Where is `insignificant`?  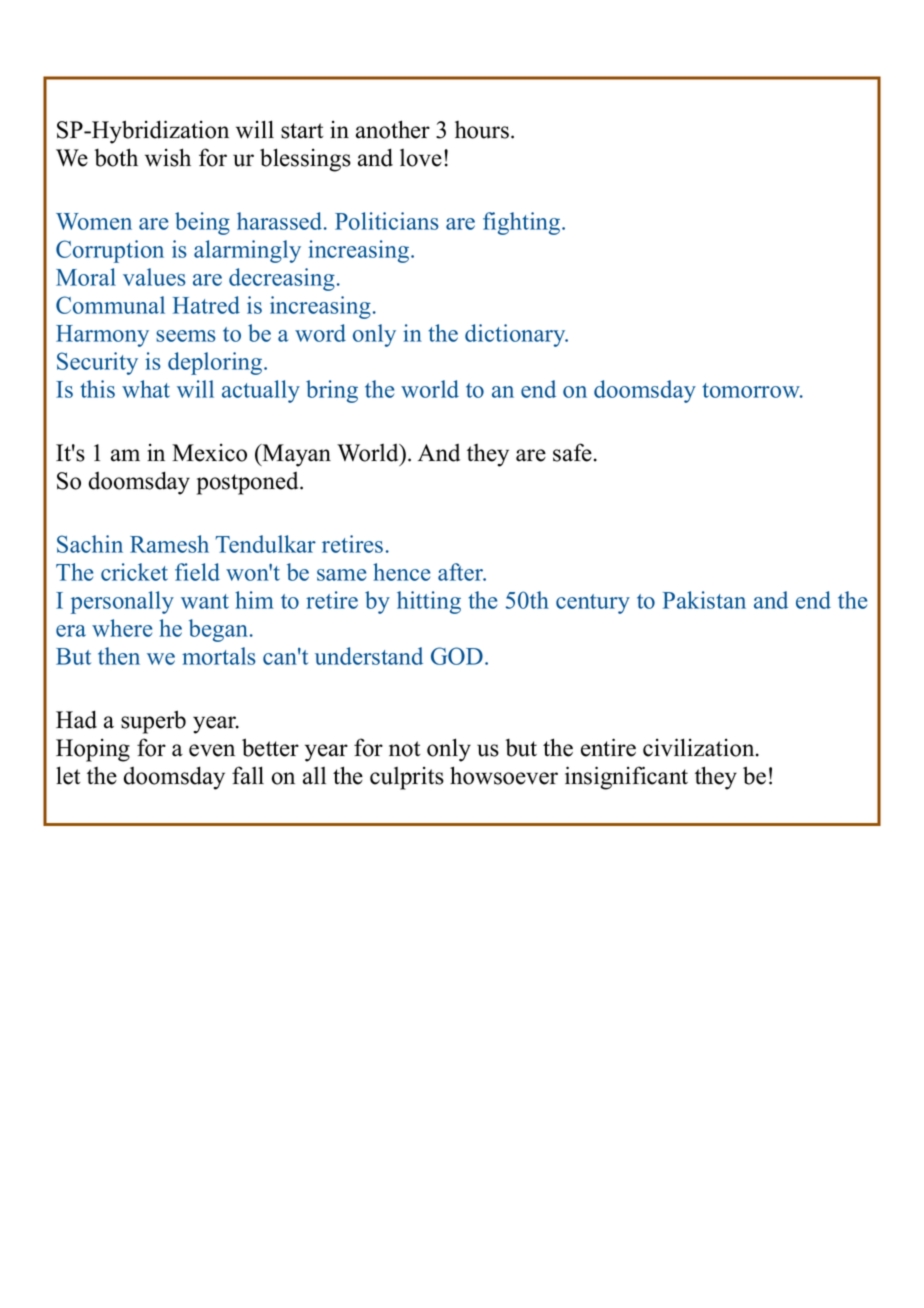 insignificant is located at coordinates (626, 778).
